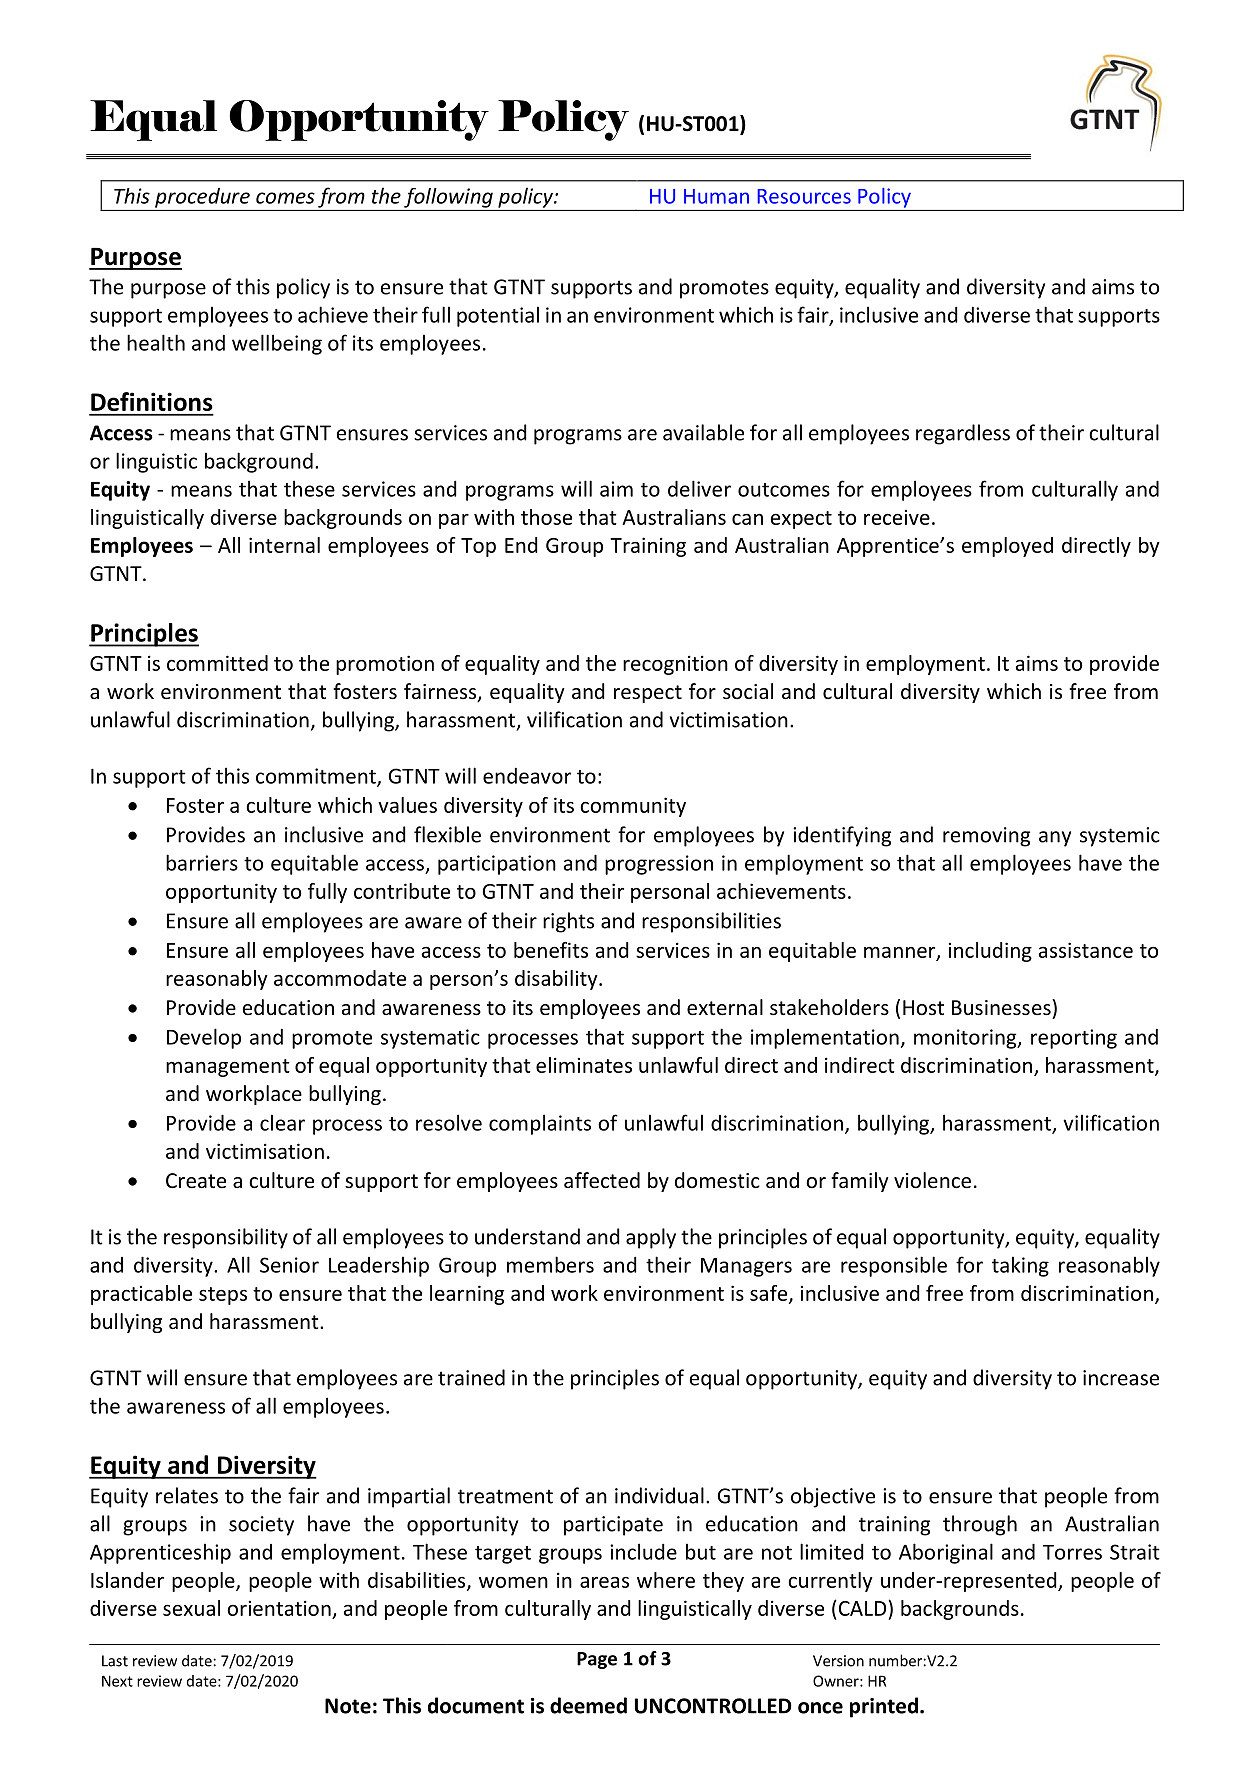 This screenshot has width=1249, height=1767. I want to click on including, so click(990, 952).
